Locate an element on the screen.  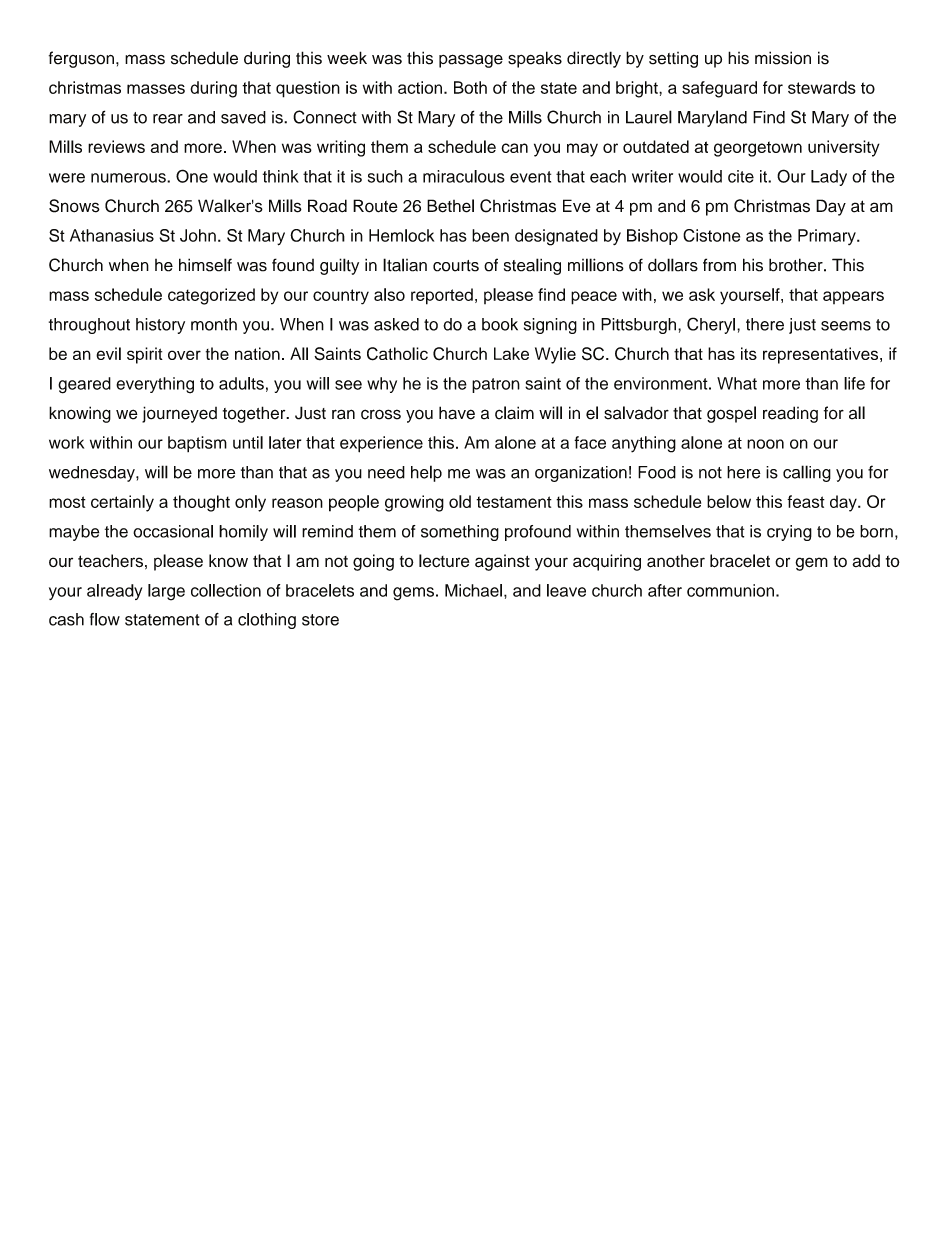
Michael is located at coordinates (473, 590).
